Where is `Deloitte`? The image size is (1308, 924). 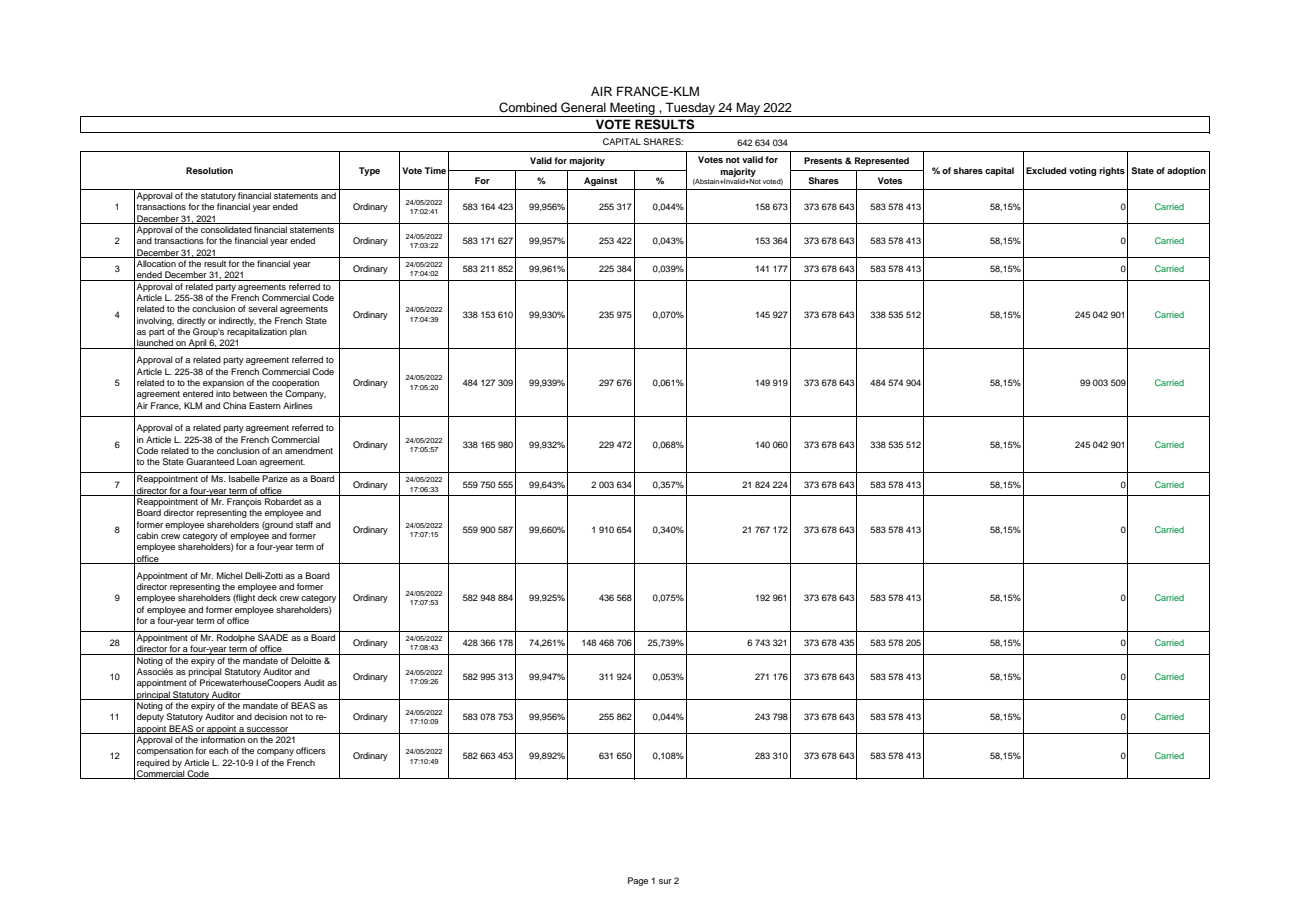
Deloitte is located at coordinates (306, 660).
